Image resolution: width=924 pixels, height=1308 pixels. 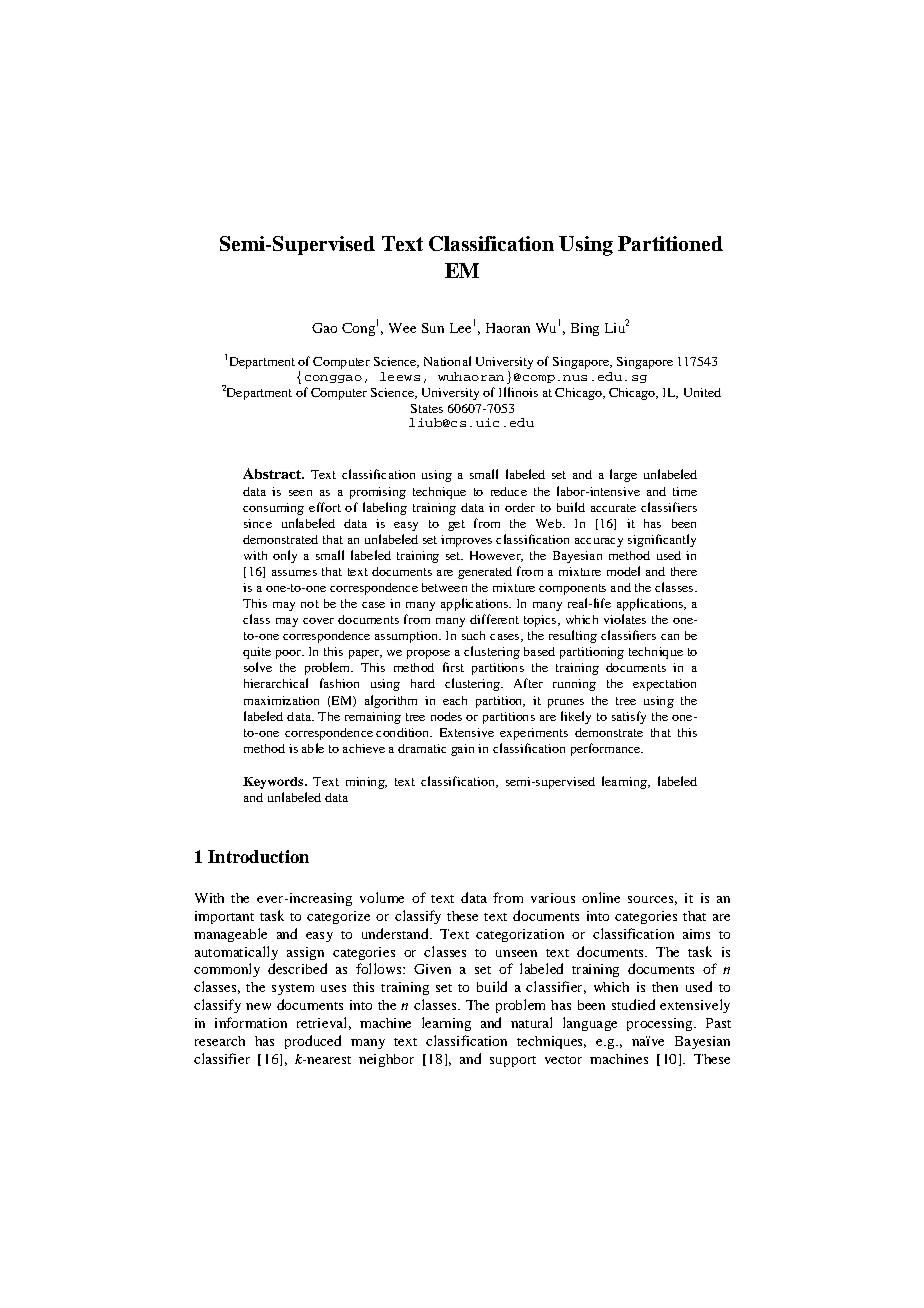 What do you see at coordinates (258, 856) in the screenshot?
I see `Introduction` at bounding box center [258, 856].
